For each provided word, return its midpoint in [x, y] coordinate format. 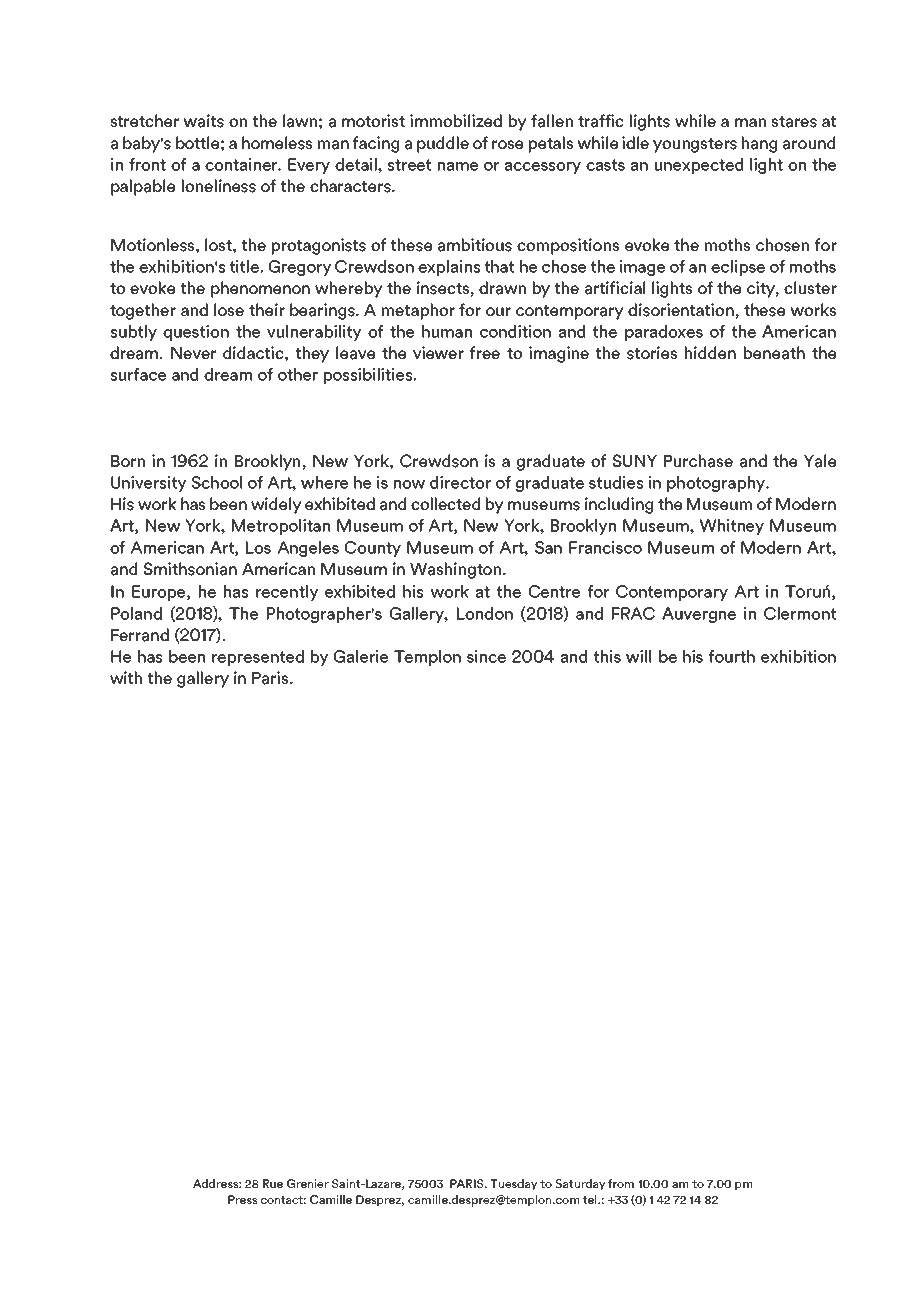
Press [242, 1199]
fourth [732, 656]
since [486, 656]
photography [717, 484]
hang [759, 144]
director [460, 482]
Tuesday [513, 1185]
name [458, 166]
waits [204, 121]
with [126, 677]
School [216, 482]
